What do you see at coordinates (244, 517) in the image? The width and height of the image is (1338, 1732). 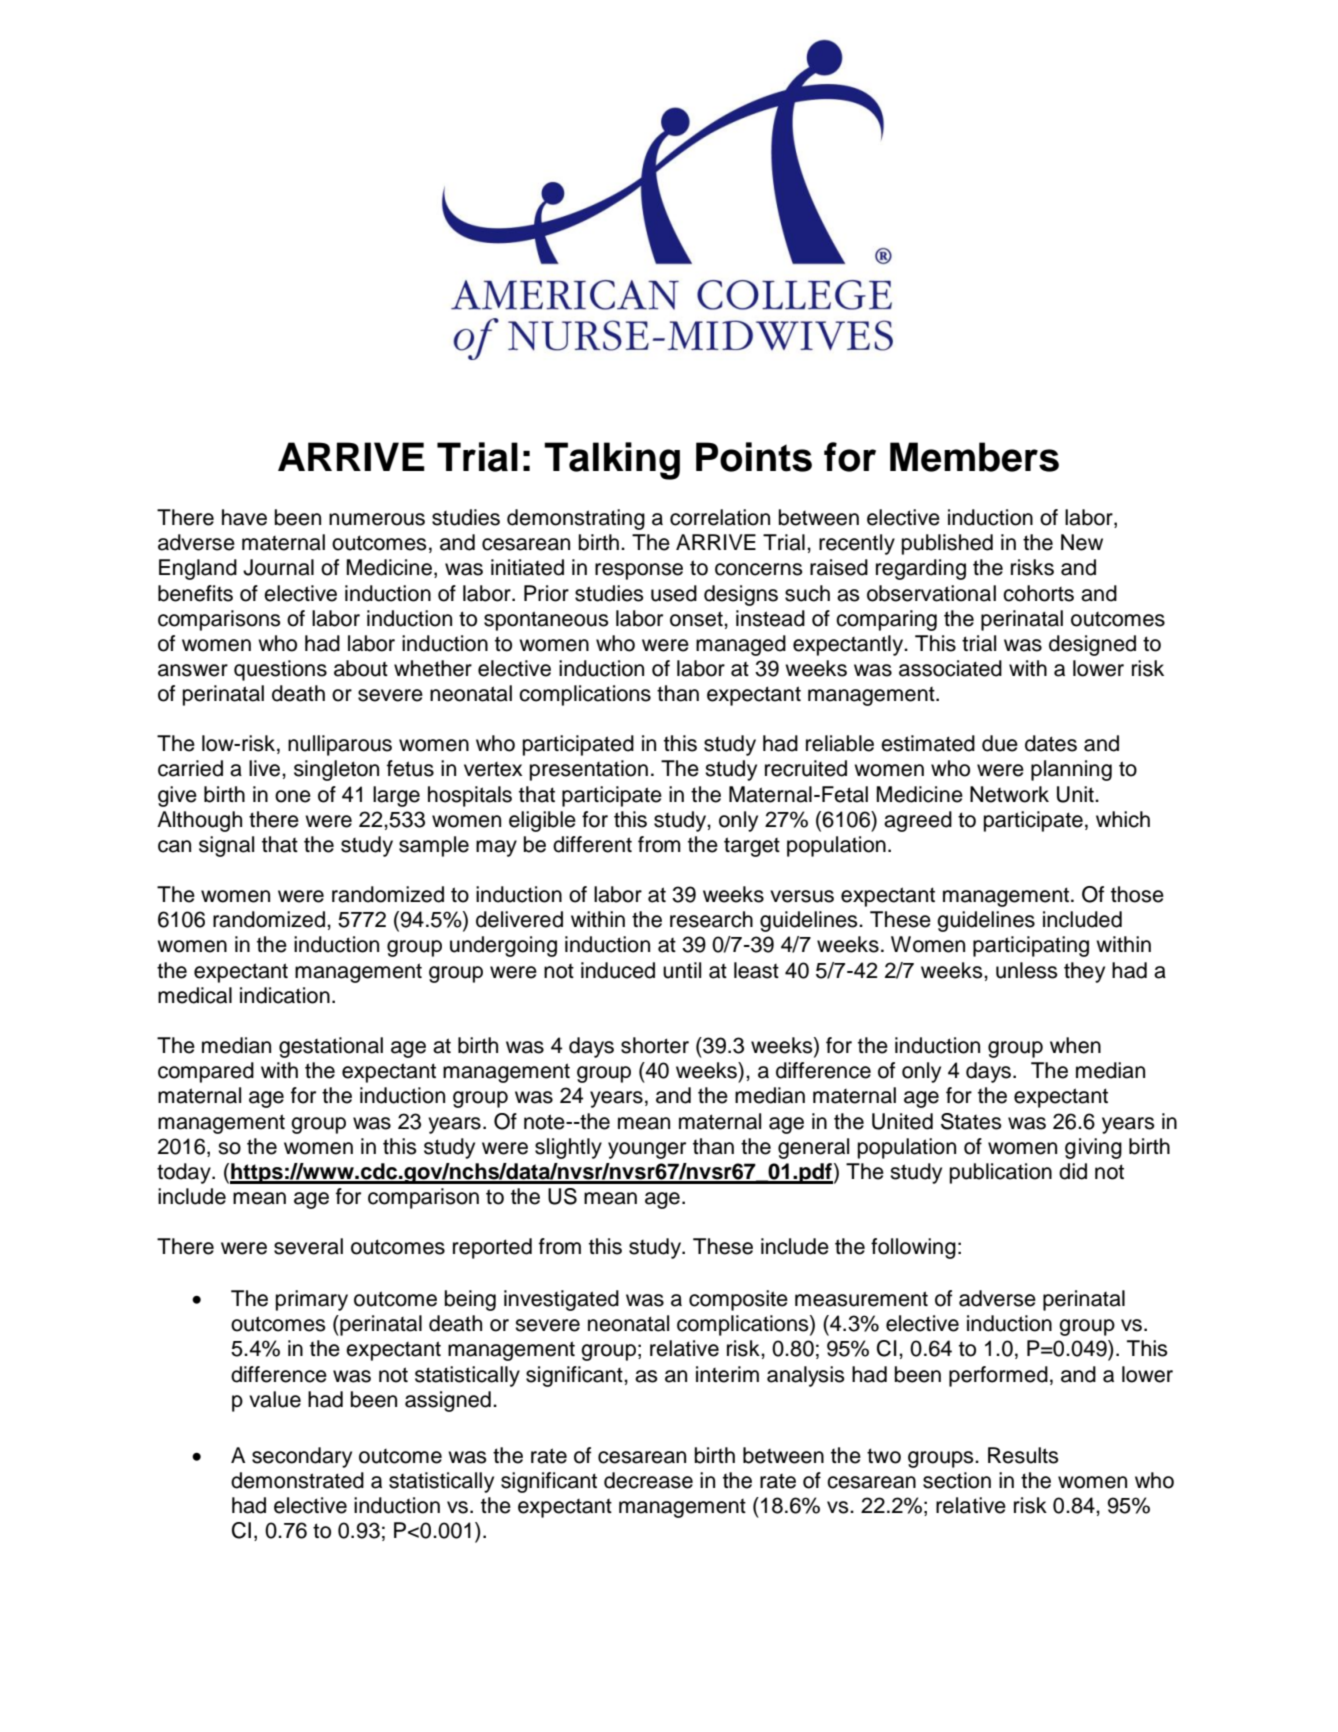 I see `have` at bounding box center [244, 517].
